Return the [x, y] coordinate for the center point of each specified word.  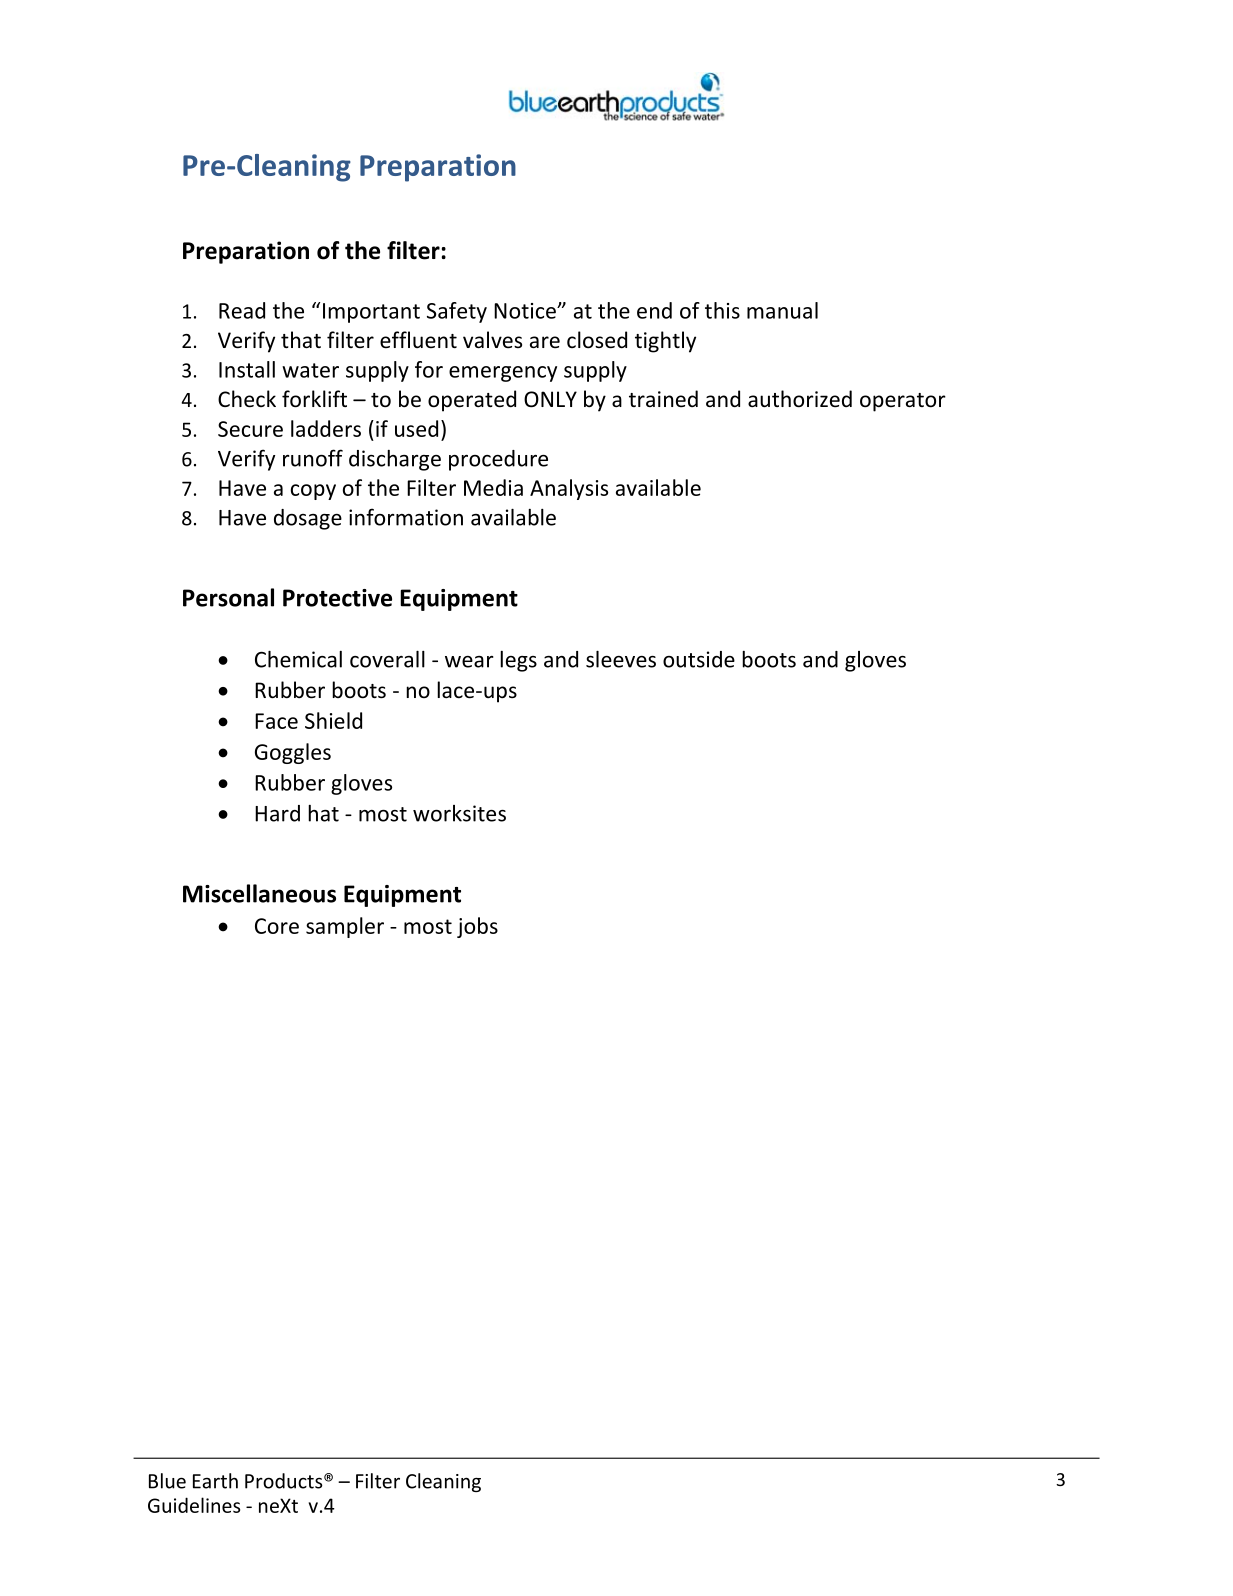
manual [782, 310]
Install [247, 369]
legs [518, 661]
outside [699, 659]
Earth [215, 1481]
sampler [345, 927]
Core [277, 926]
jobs [477, 927]
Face [276, 721]
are [545, 342]
